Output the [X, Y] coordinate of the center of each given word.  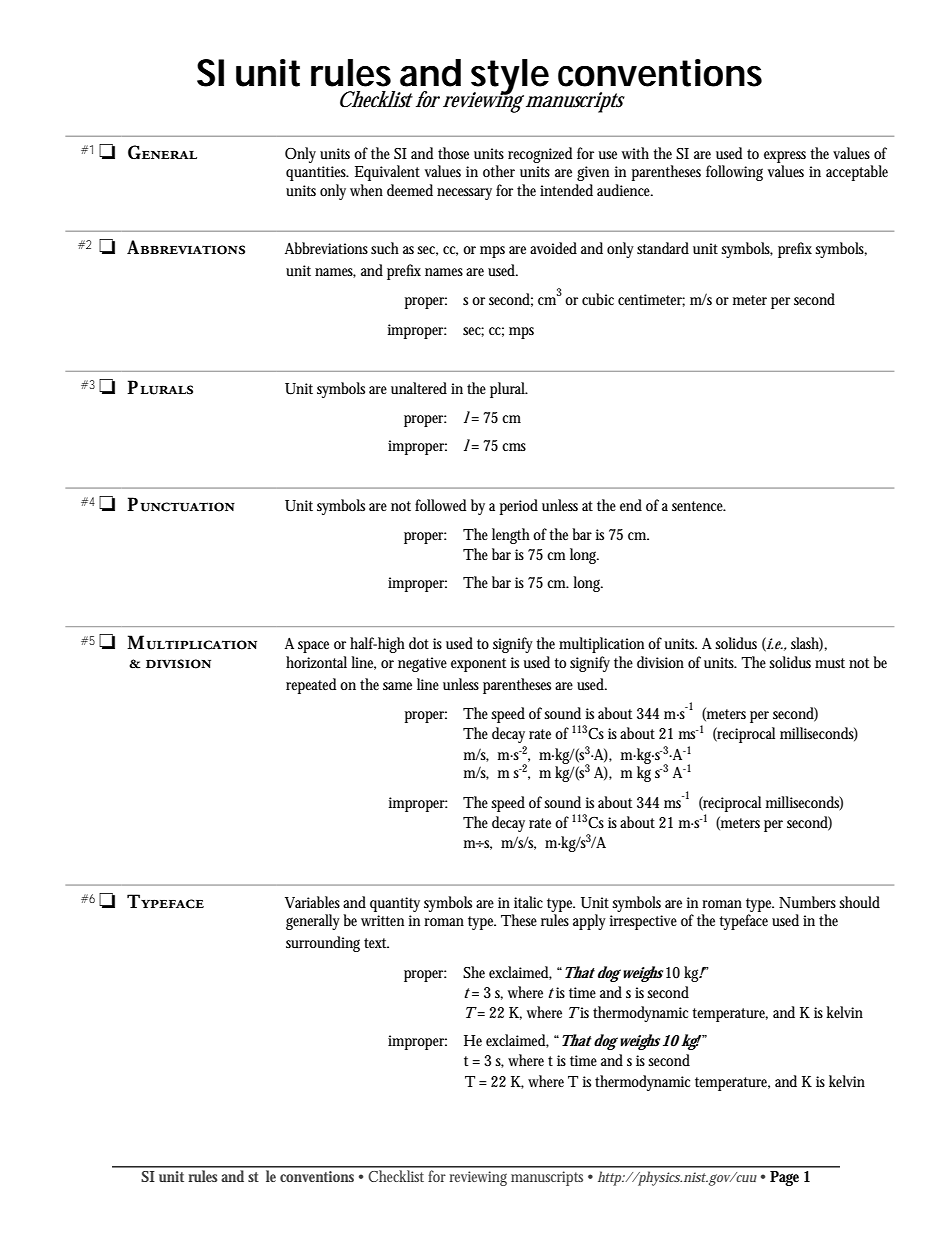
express [785, 157]
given [593, 173]
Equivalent [387, 173]
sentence [698, 506]
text [376, 943]
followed [440, 505]
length [511, 536]
